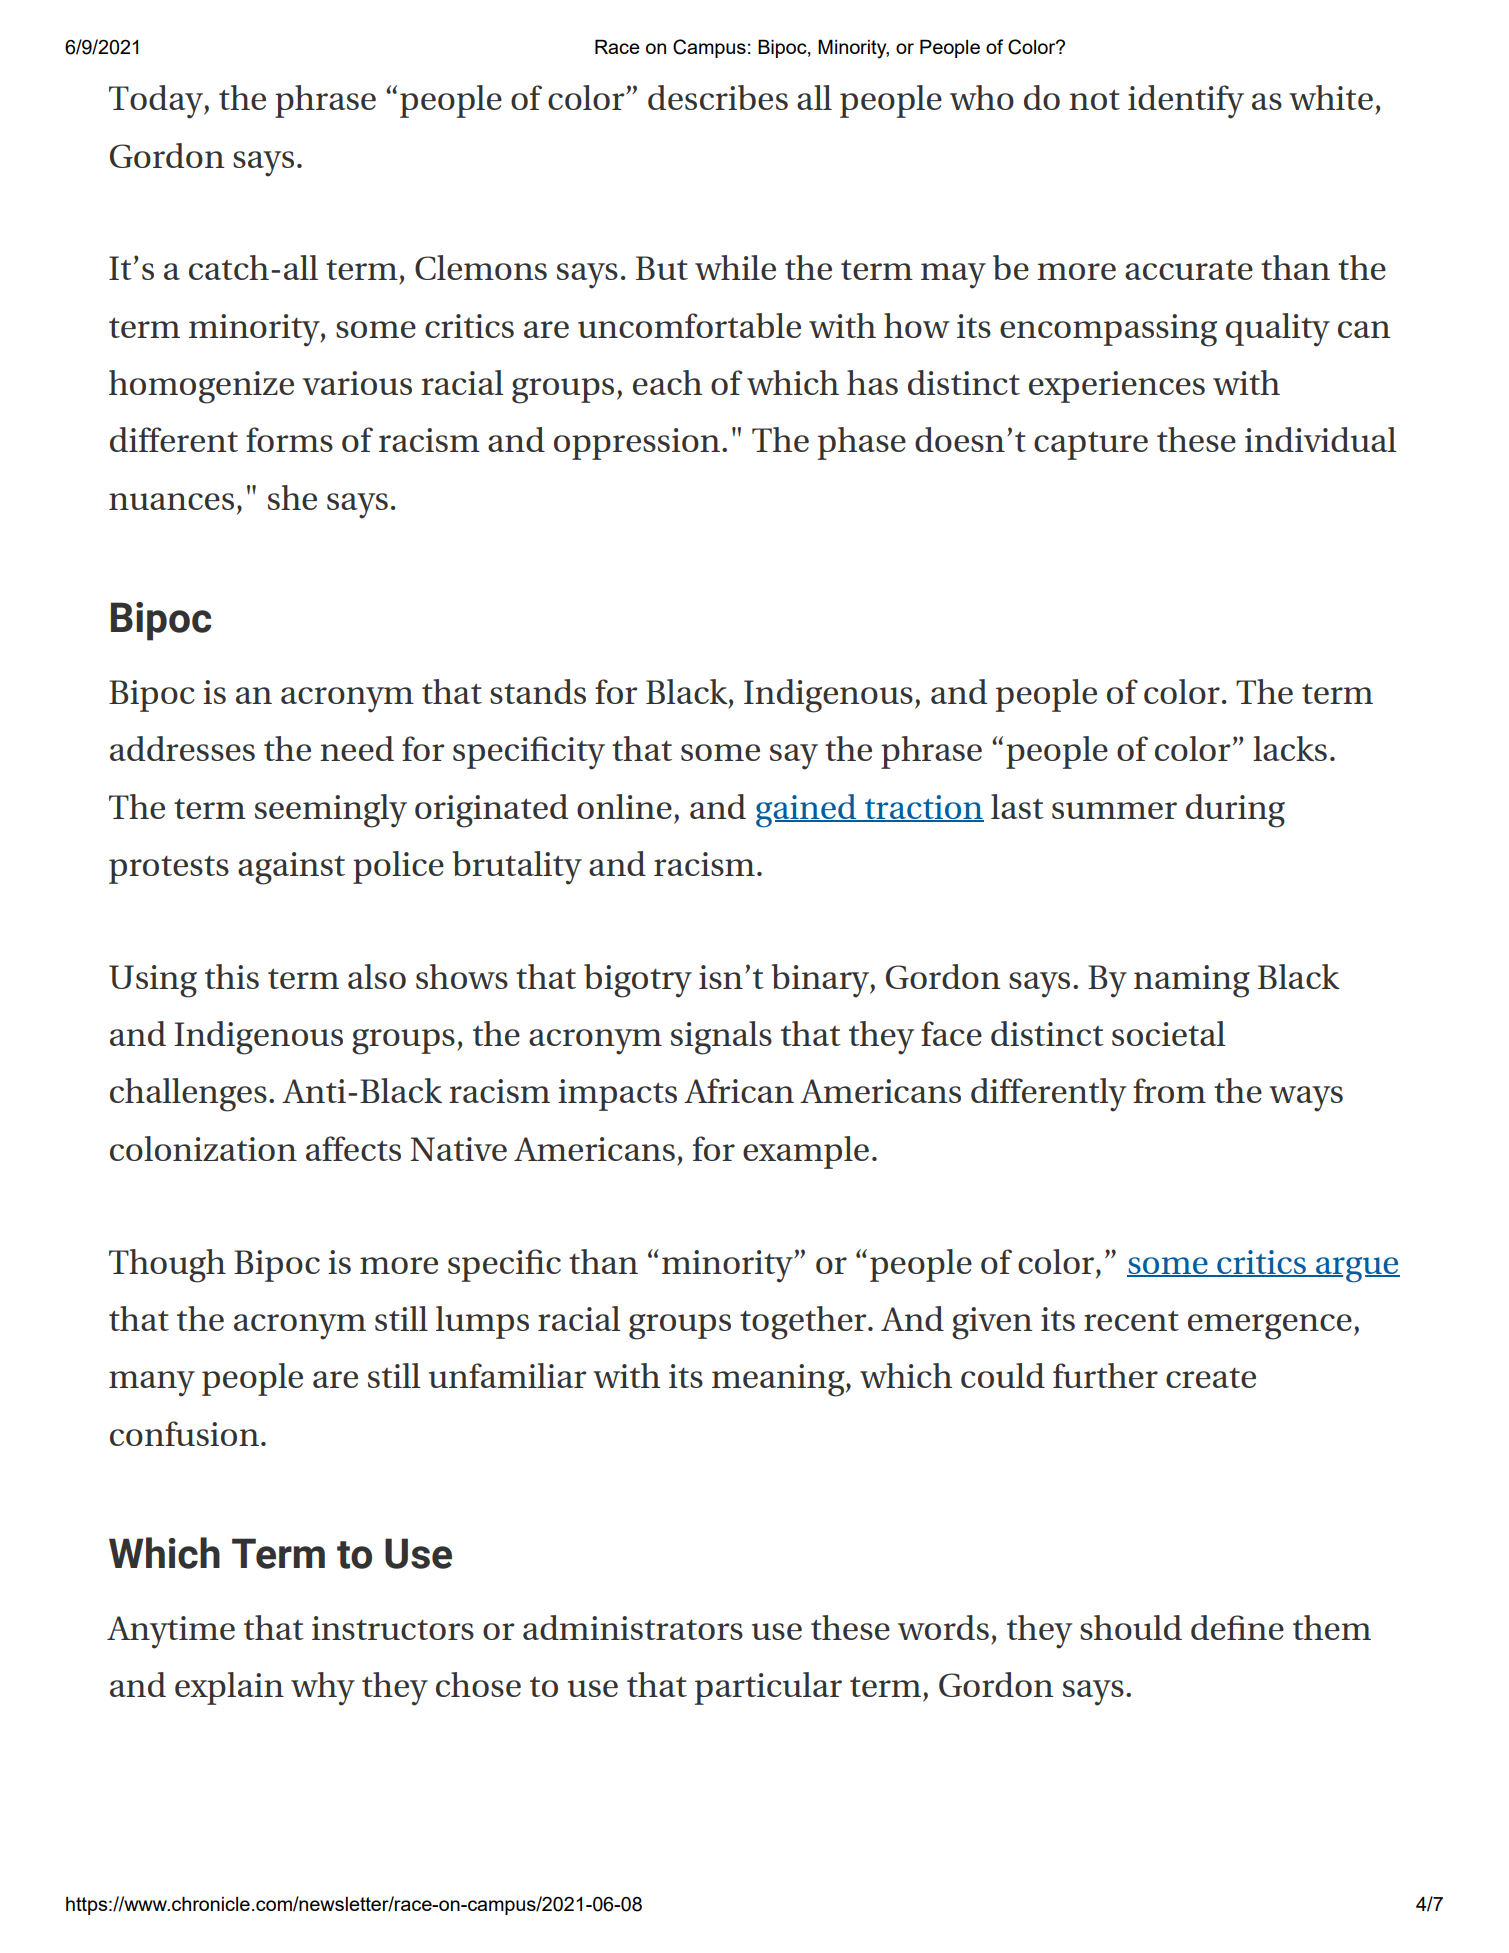 Image resolution: width=1509 pixels, height=1953 pixels. Describe the element at coordinates (292, 497) in the screenshot. I see `she` at that location.
